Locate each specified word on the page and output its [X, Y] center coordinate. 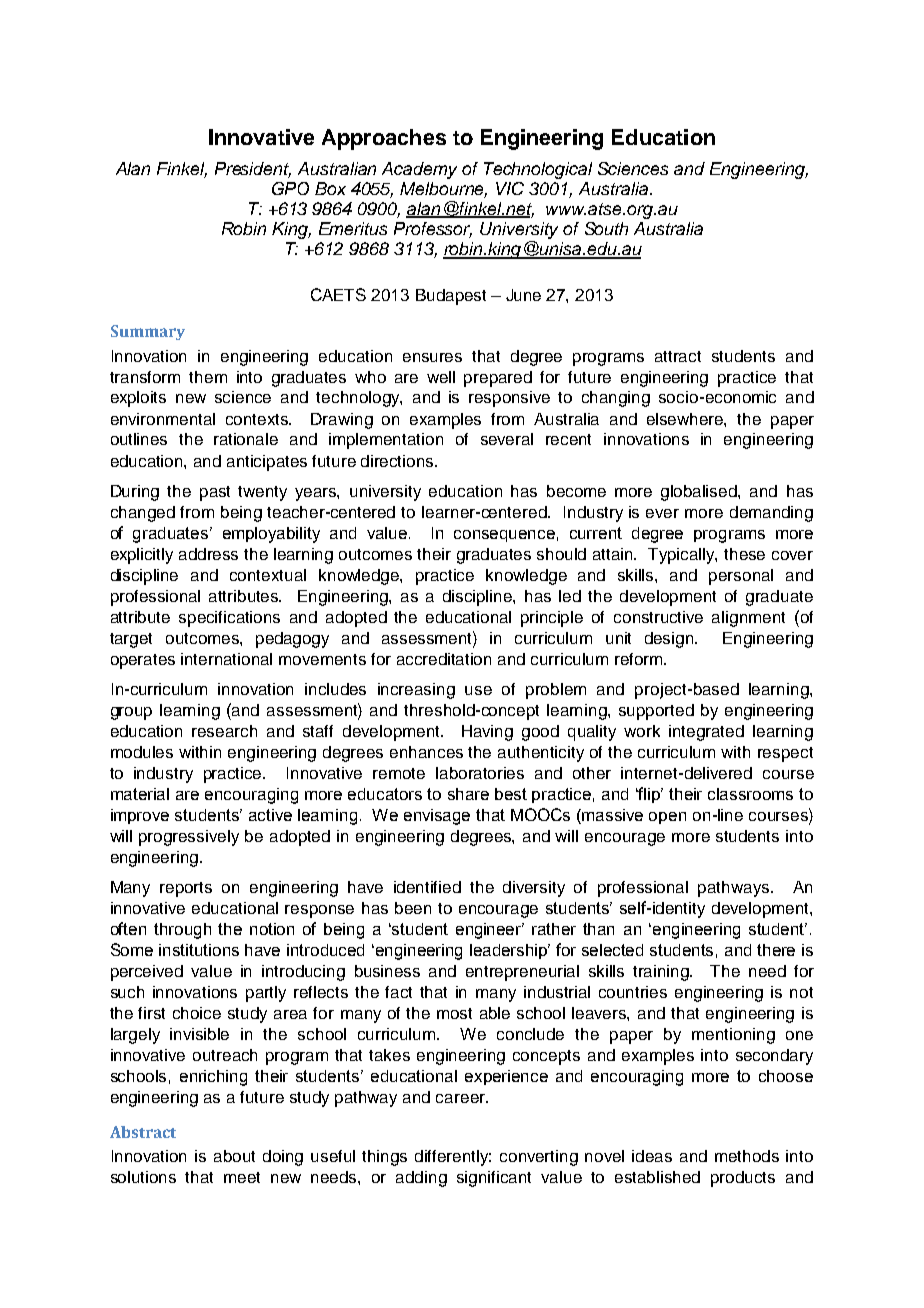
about [234, 1156]
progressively [189, 838]
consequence [504, 536]
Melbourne [443, 189]
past [215, 493]
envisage [437, 817]
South [606, 228]
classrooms [750, 794]
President [253, 169]
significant [494, 1179]
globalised [700, 493]
